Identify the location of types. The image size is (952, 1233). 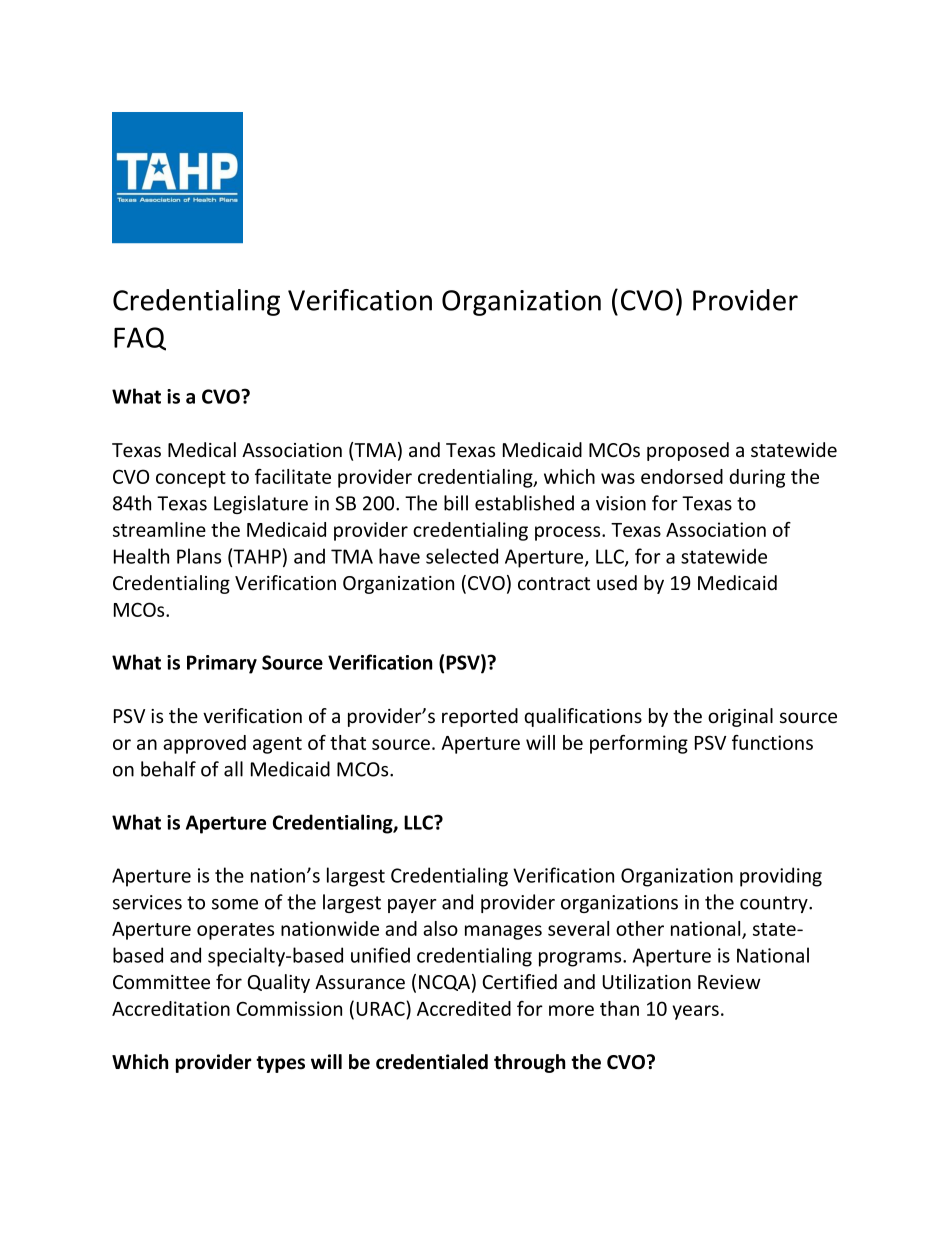
(280, 1064).
